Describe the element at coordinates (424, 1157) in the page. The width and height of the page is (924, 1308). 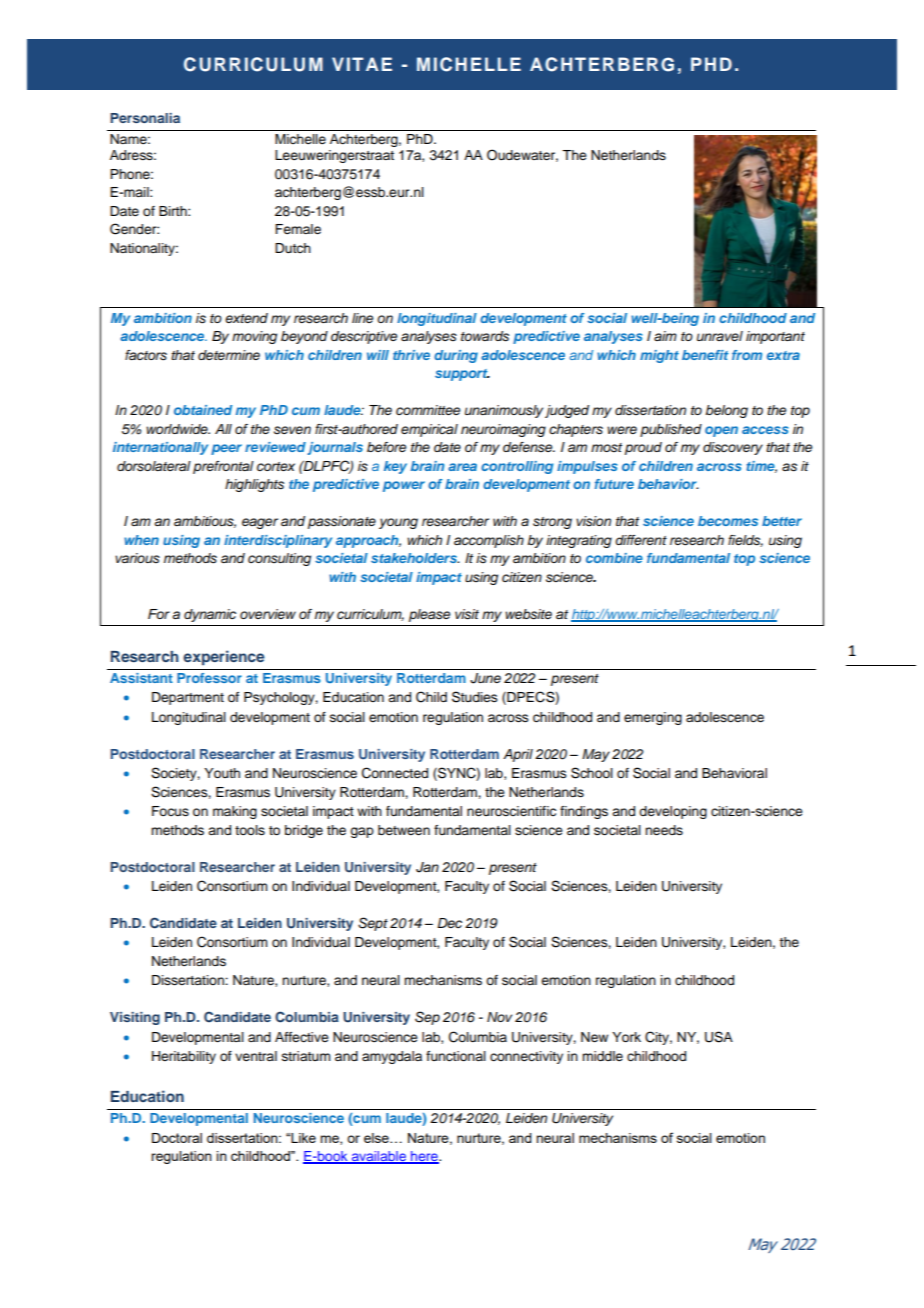
I see `here` at that location.
